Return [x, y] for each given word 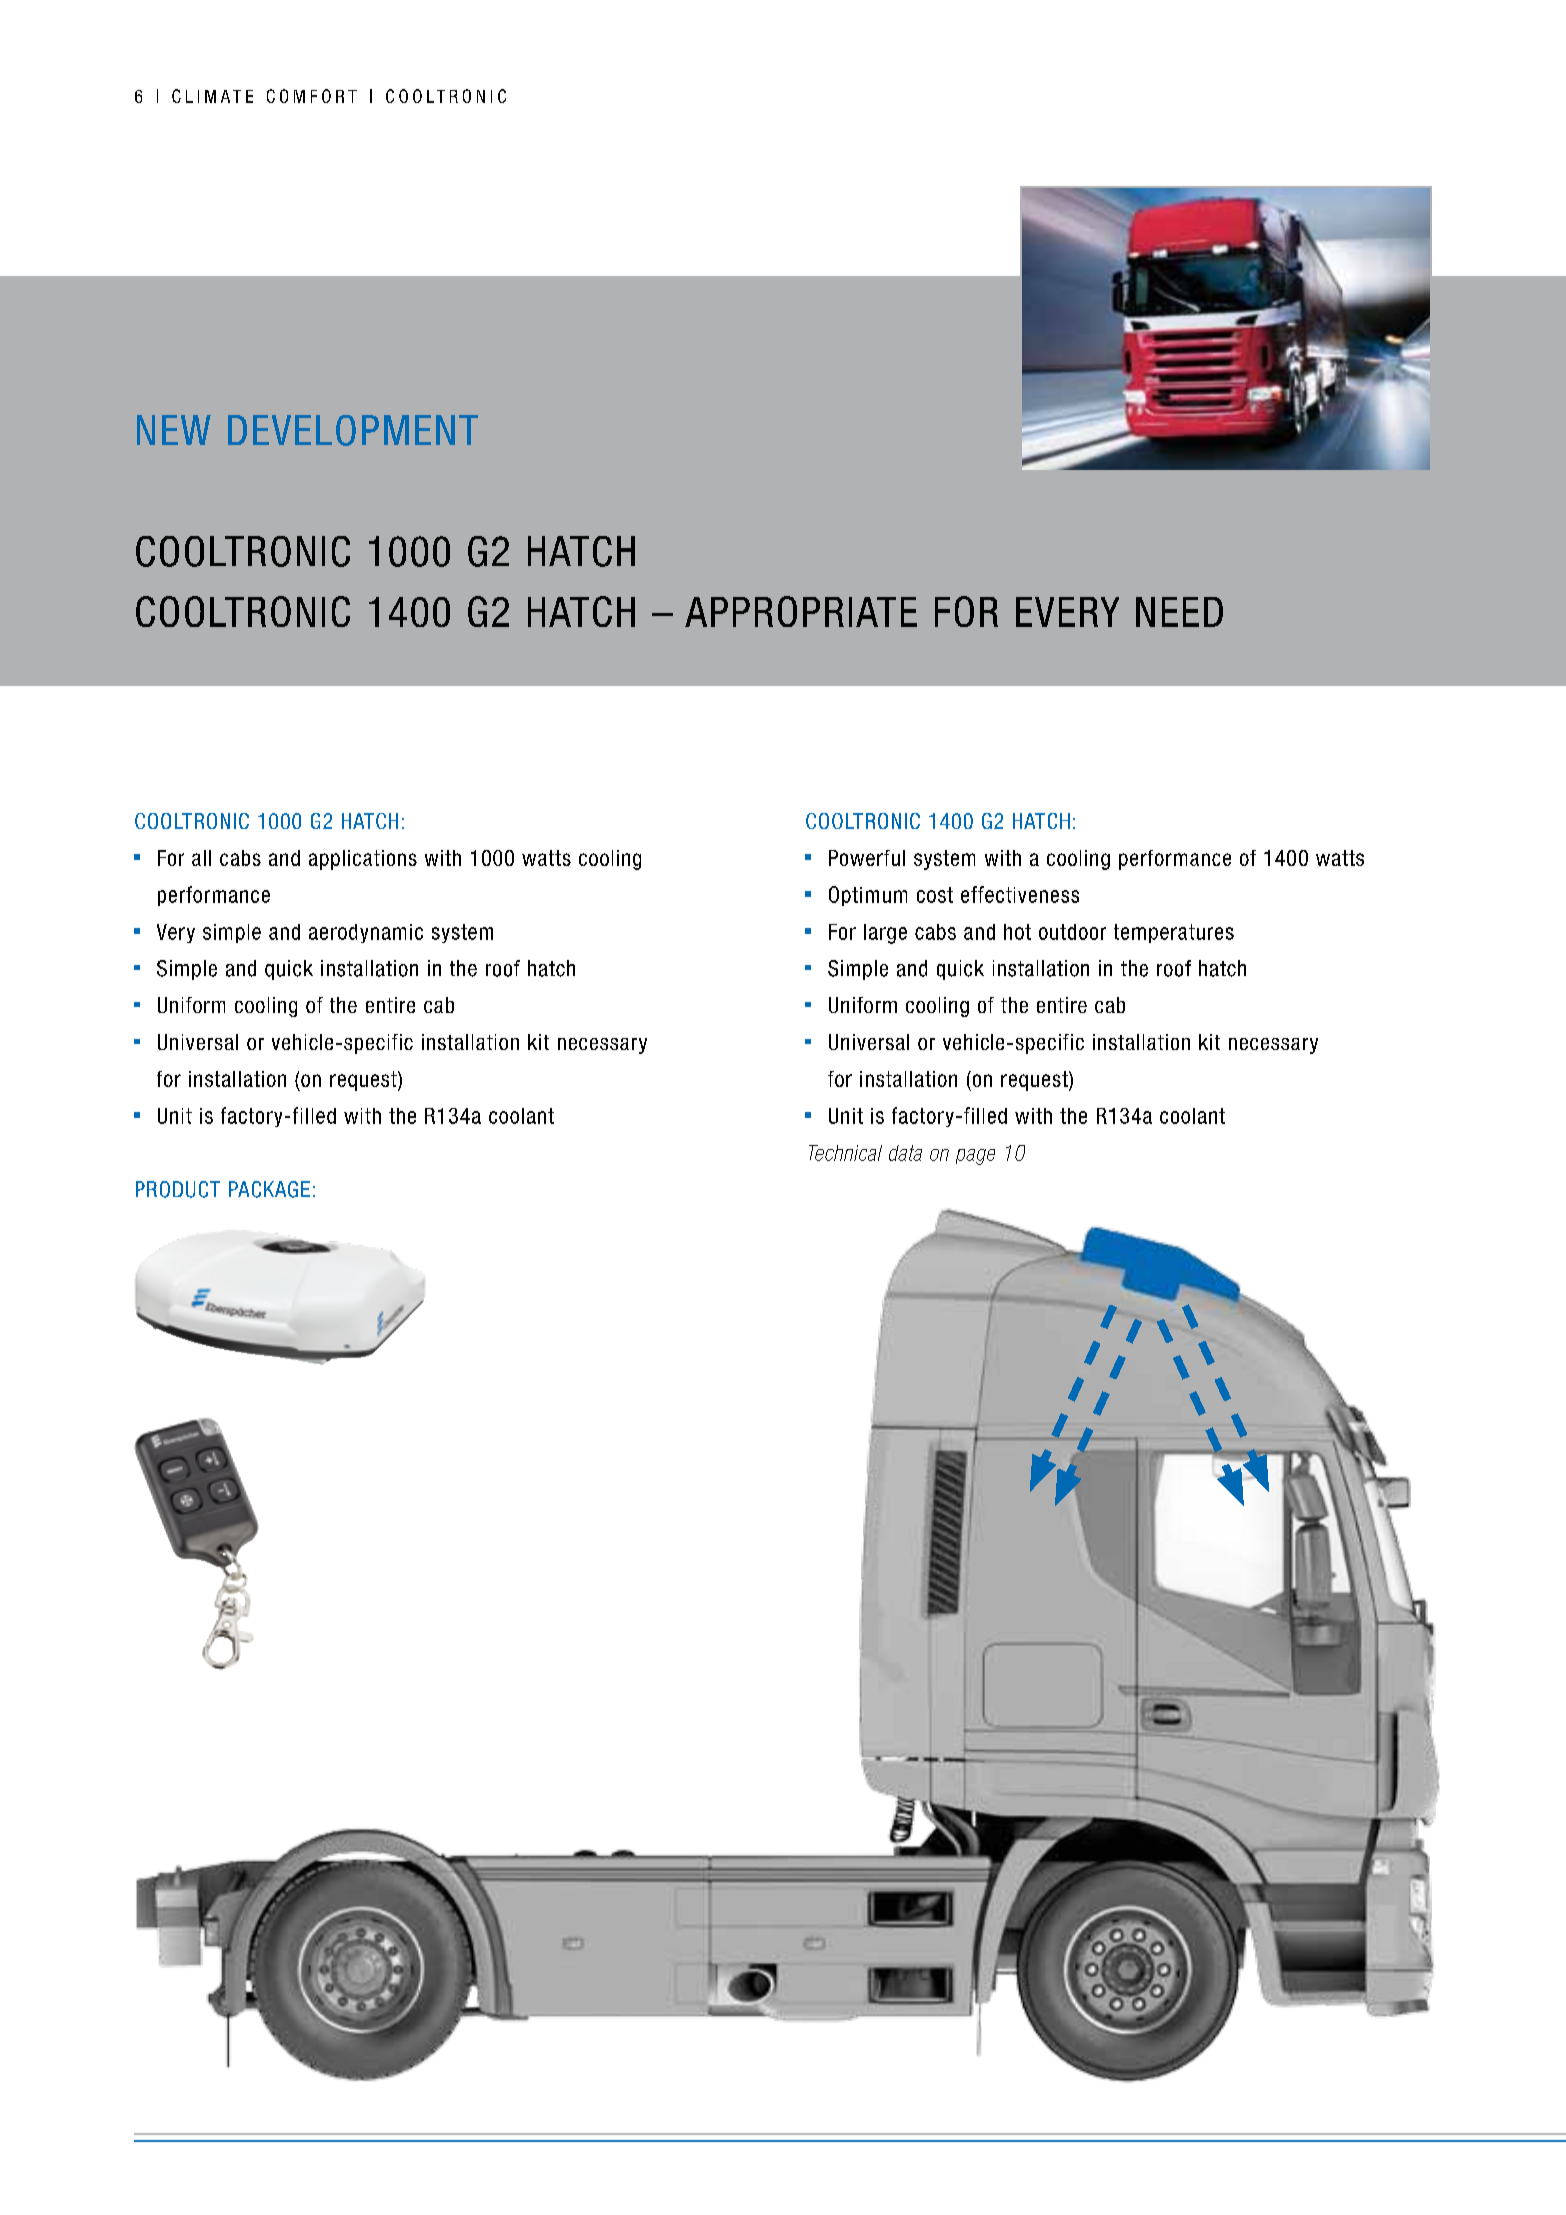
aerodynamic [366, 933]
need [1179, 612]
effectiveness [1020, 894]
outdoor [1072, 932]
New [174, 430]
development [353, 430]
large [885, 934]
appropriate [801, 611]
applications [363, 860]
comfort [312, 96]
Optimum [868, 896]
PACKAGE [269, 1189]
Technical [845, 1153]
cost [935, 895]
